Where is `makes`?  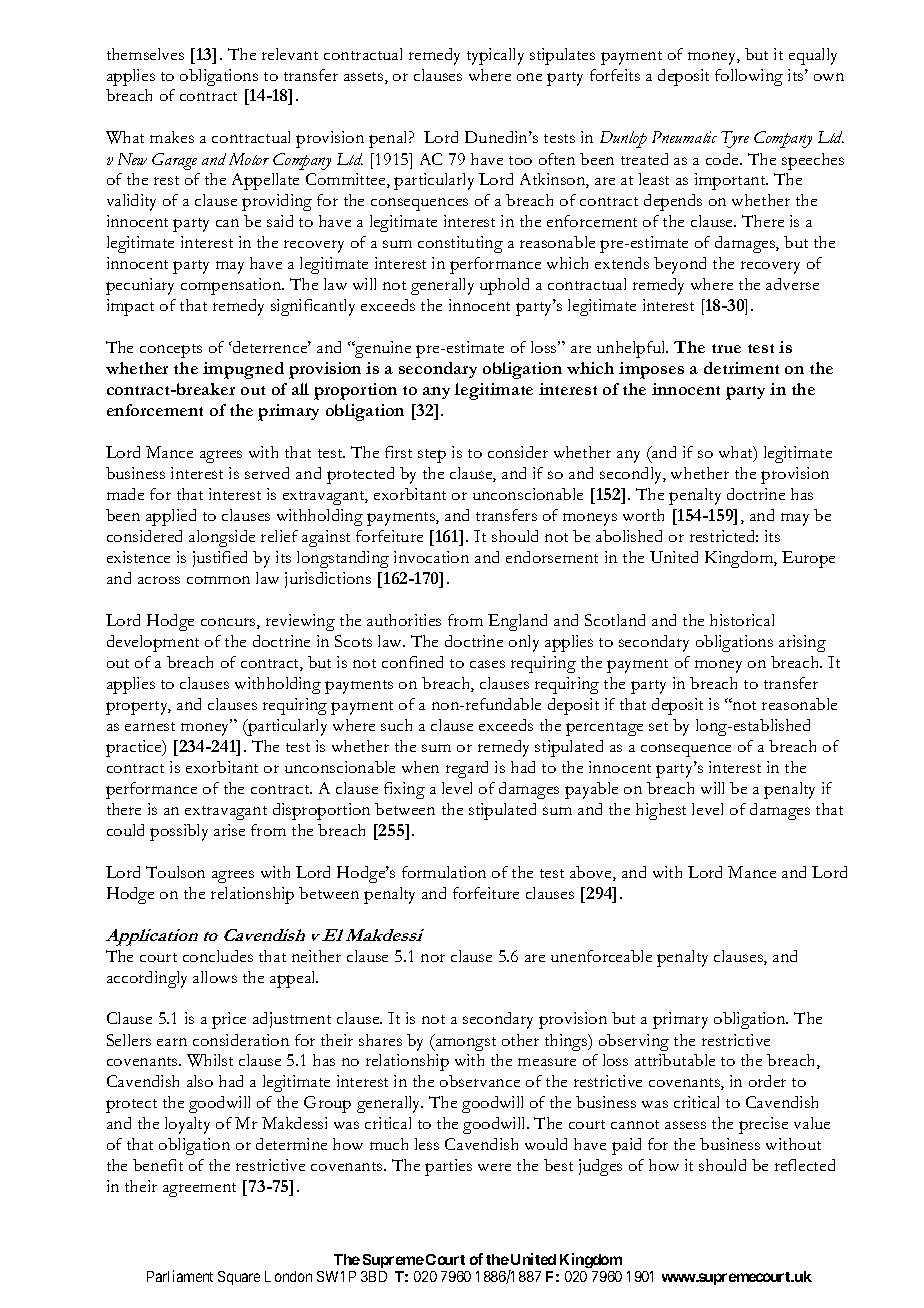 makes is located at coordinates (172, 137).
